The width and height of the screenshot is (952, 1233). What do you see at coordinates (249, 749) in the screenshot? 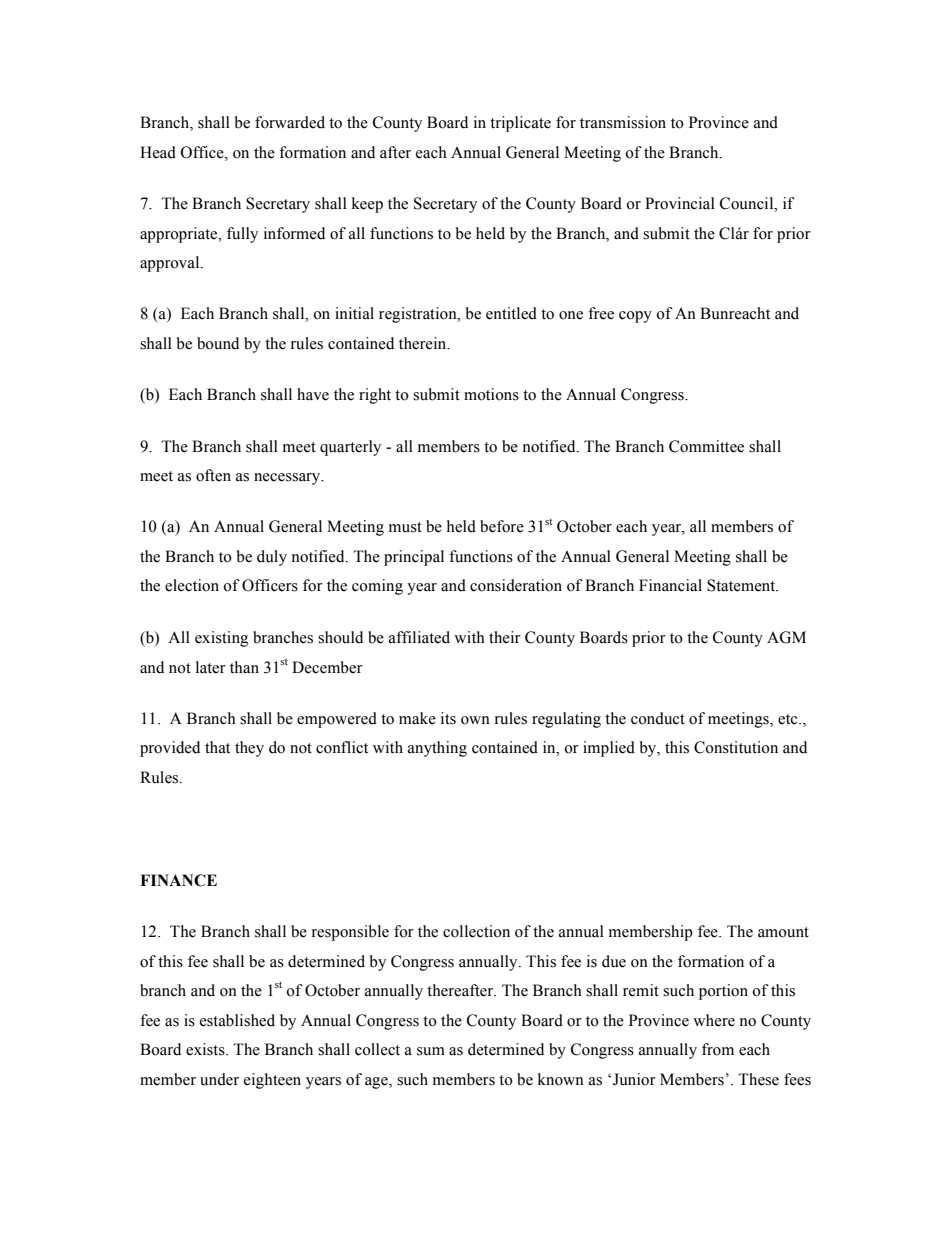
I see `they` at bounding box center [249, 749].
